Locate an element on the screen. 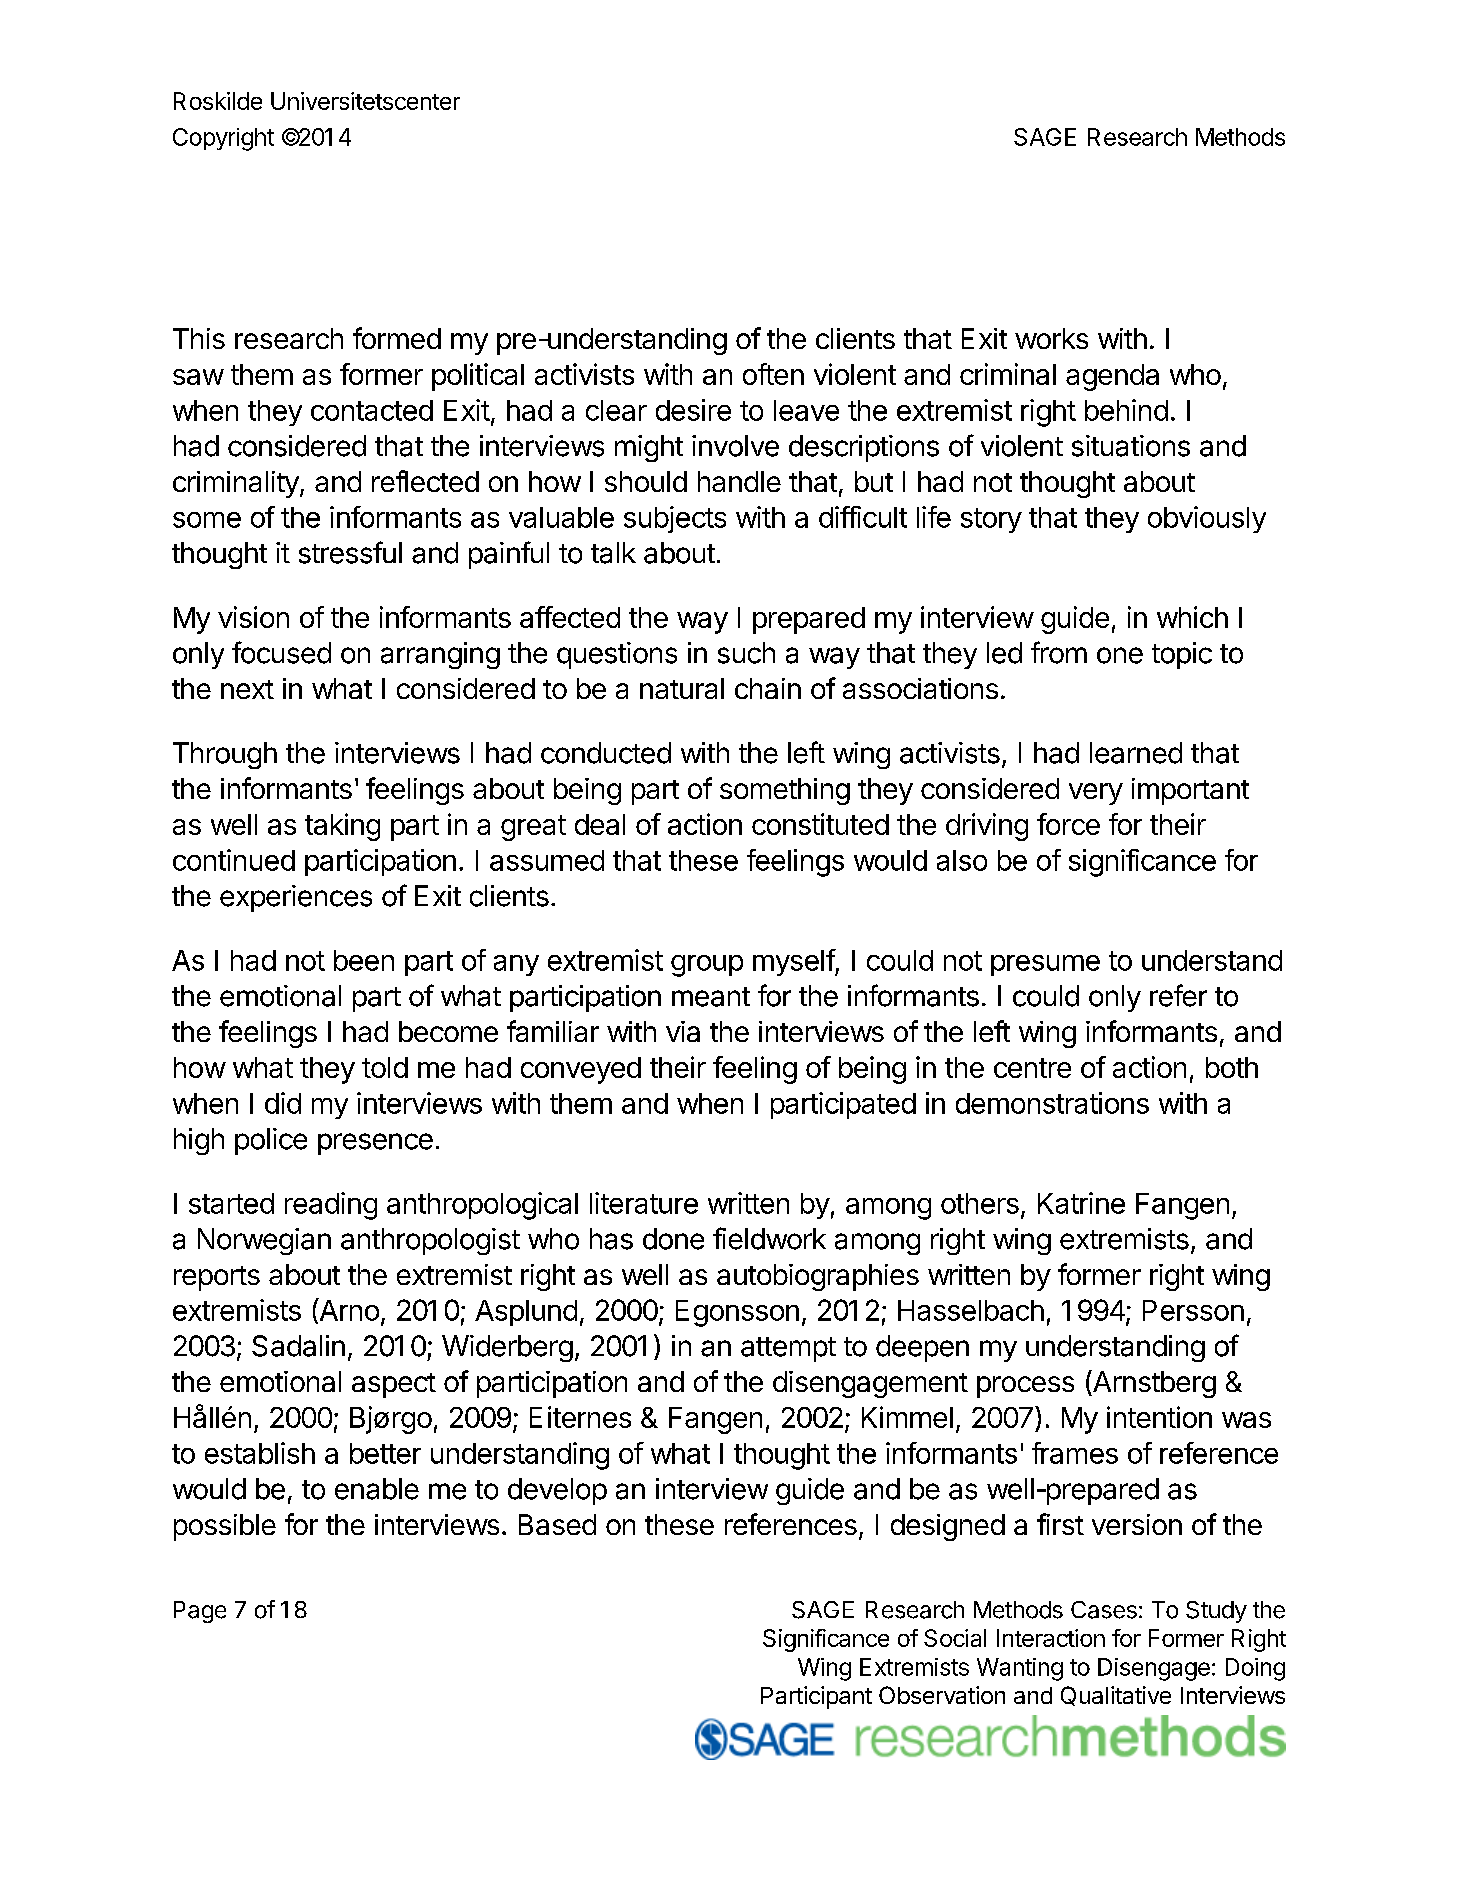  often is located at coordinates (773, 374).
